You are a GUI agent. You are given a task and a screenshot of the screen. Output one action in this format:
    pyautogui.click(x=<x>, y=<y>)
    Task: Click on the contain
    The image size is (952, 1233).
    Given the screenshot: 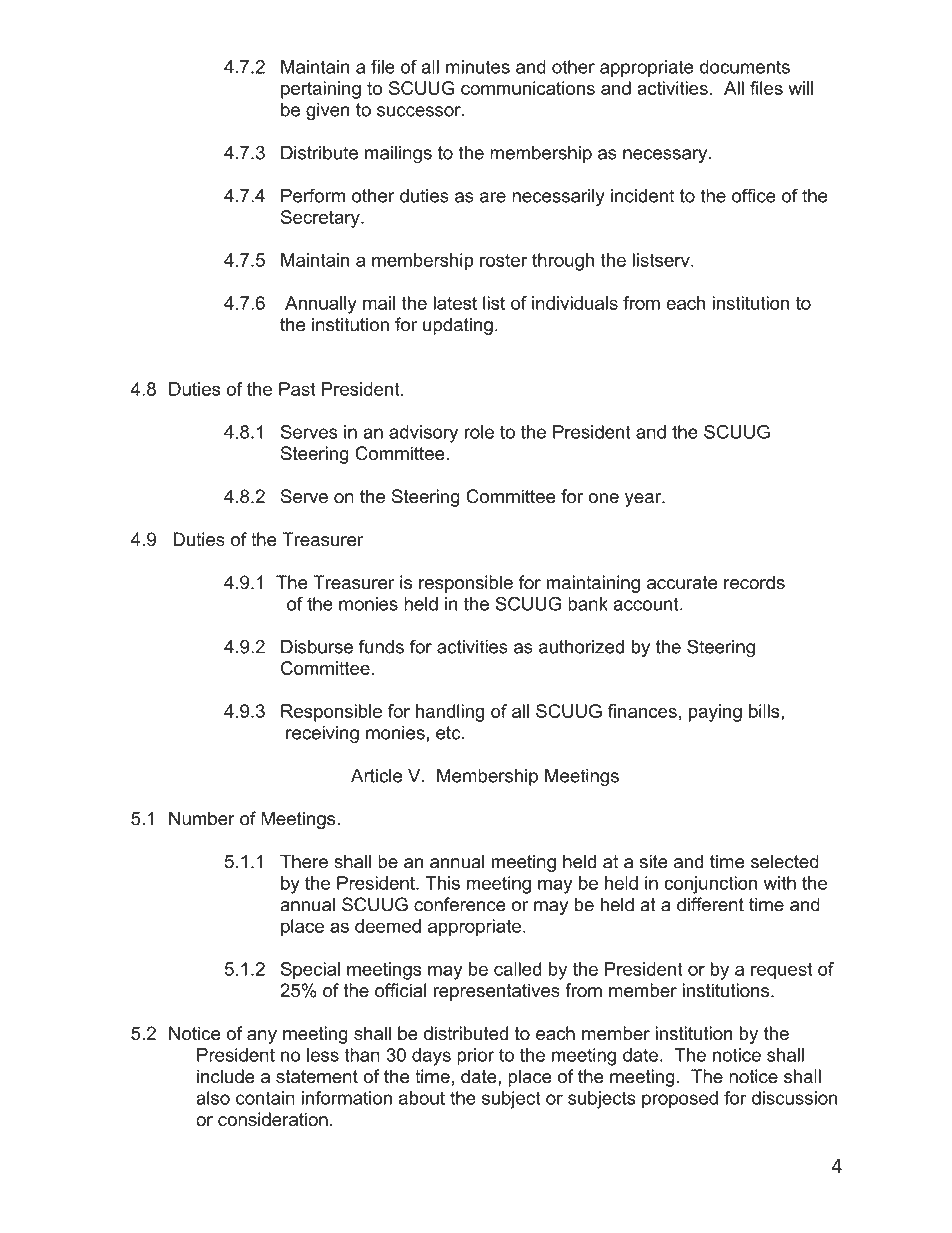 What is the action you would take?
    pyautogui.click(x=265, y=1098)
